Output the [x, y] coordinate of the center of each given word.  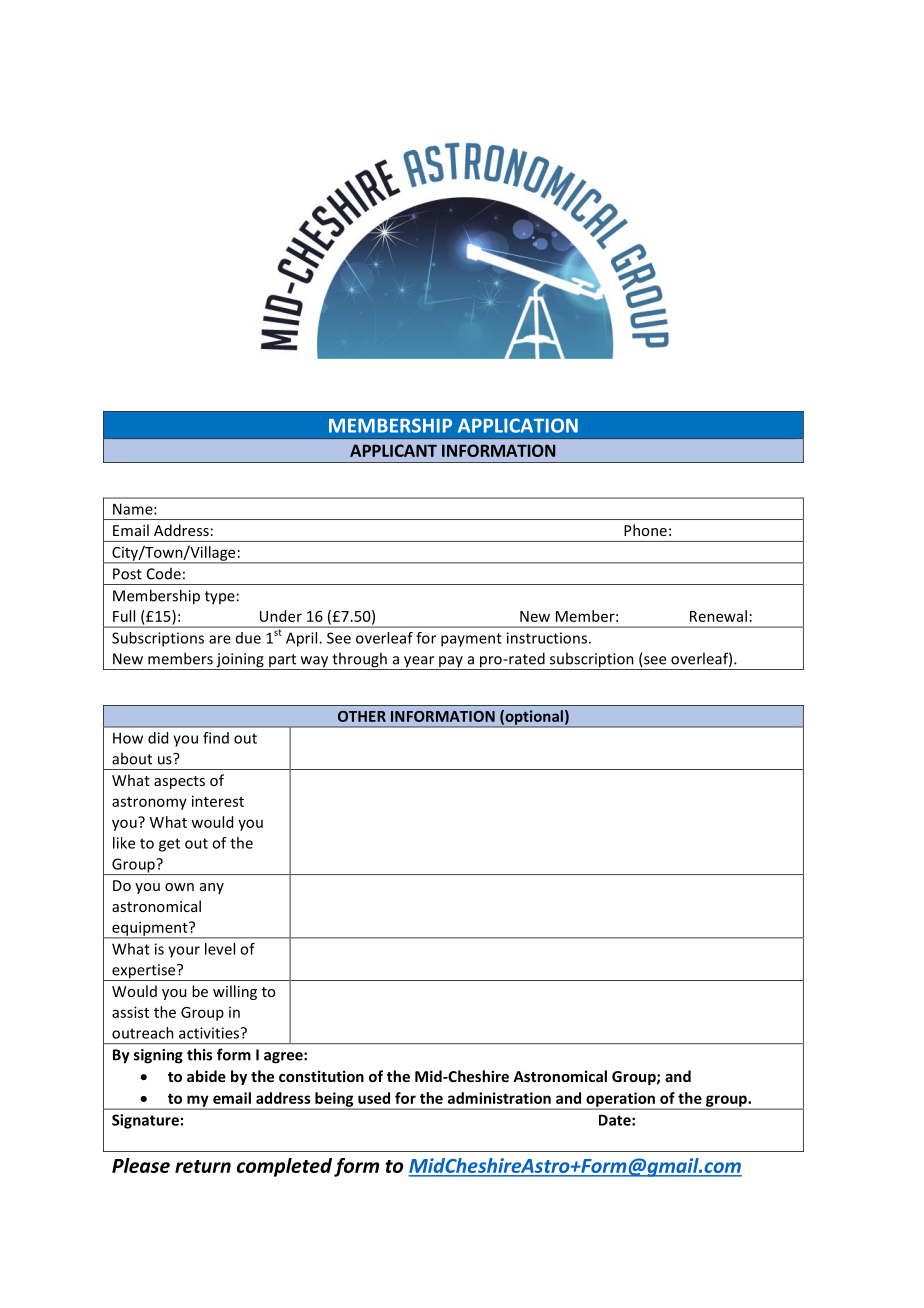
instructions [547, 638]
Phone [645, 530]
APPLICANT [393, 450]
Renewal [718, 616]
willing [235, 992]
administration [499, 1098]
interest [218, 801]
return [203, 1166]
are [220, 639]
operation [621, 1100]
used [374, 1098]
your [184, 952]
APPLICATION [518, 425]
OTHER [362, 716]
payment [471, 640]
